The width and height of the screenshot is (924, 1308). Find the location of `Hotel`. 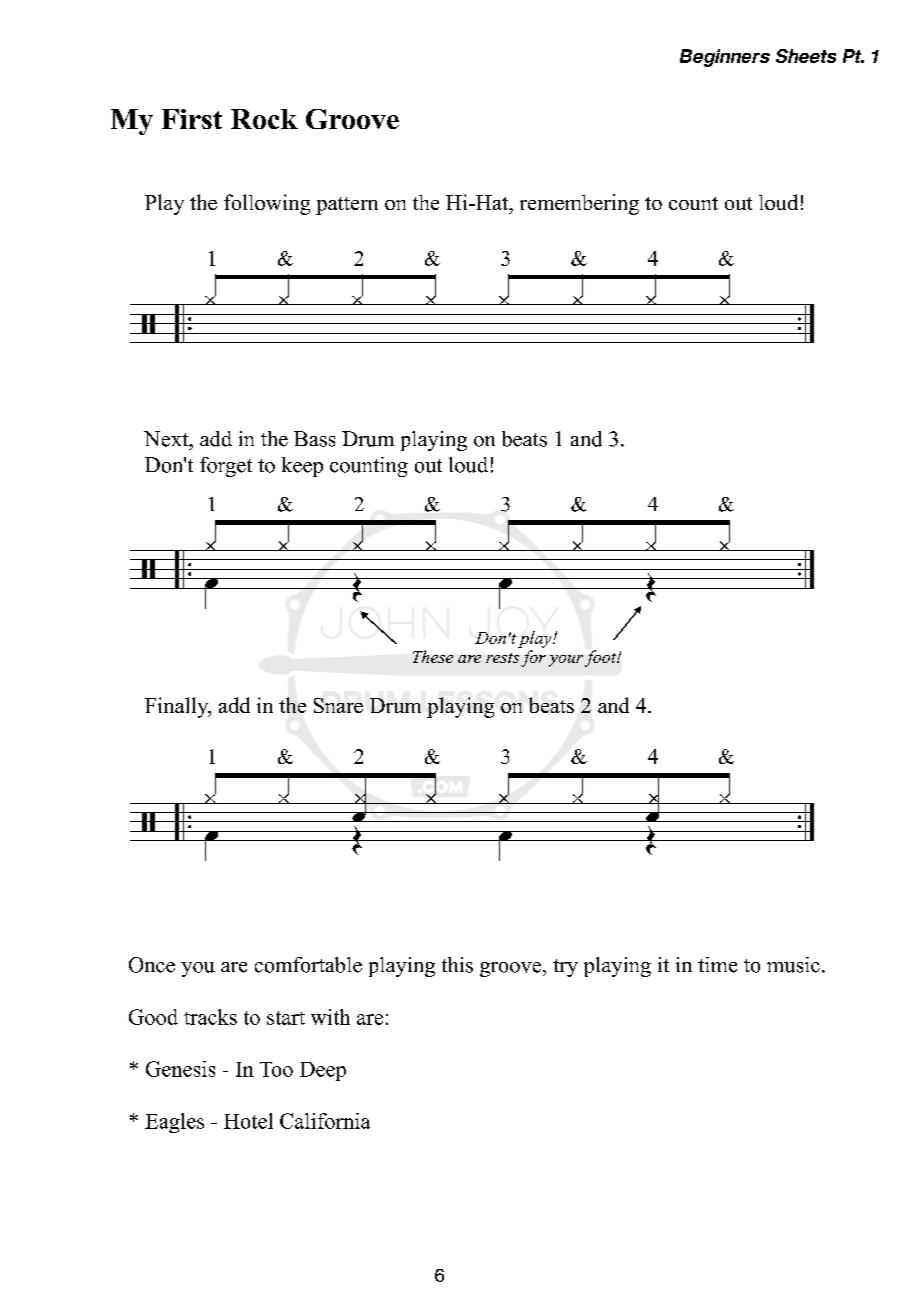

Hotel is located at coordinates (248, 1121).
